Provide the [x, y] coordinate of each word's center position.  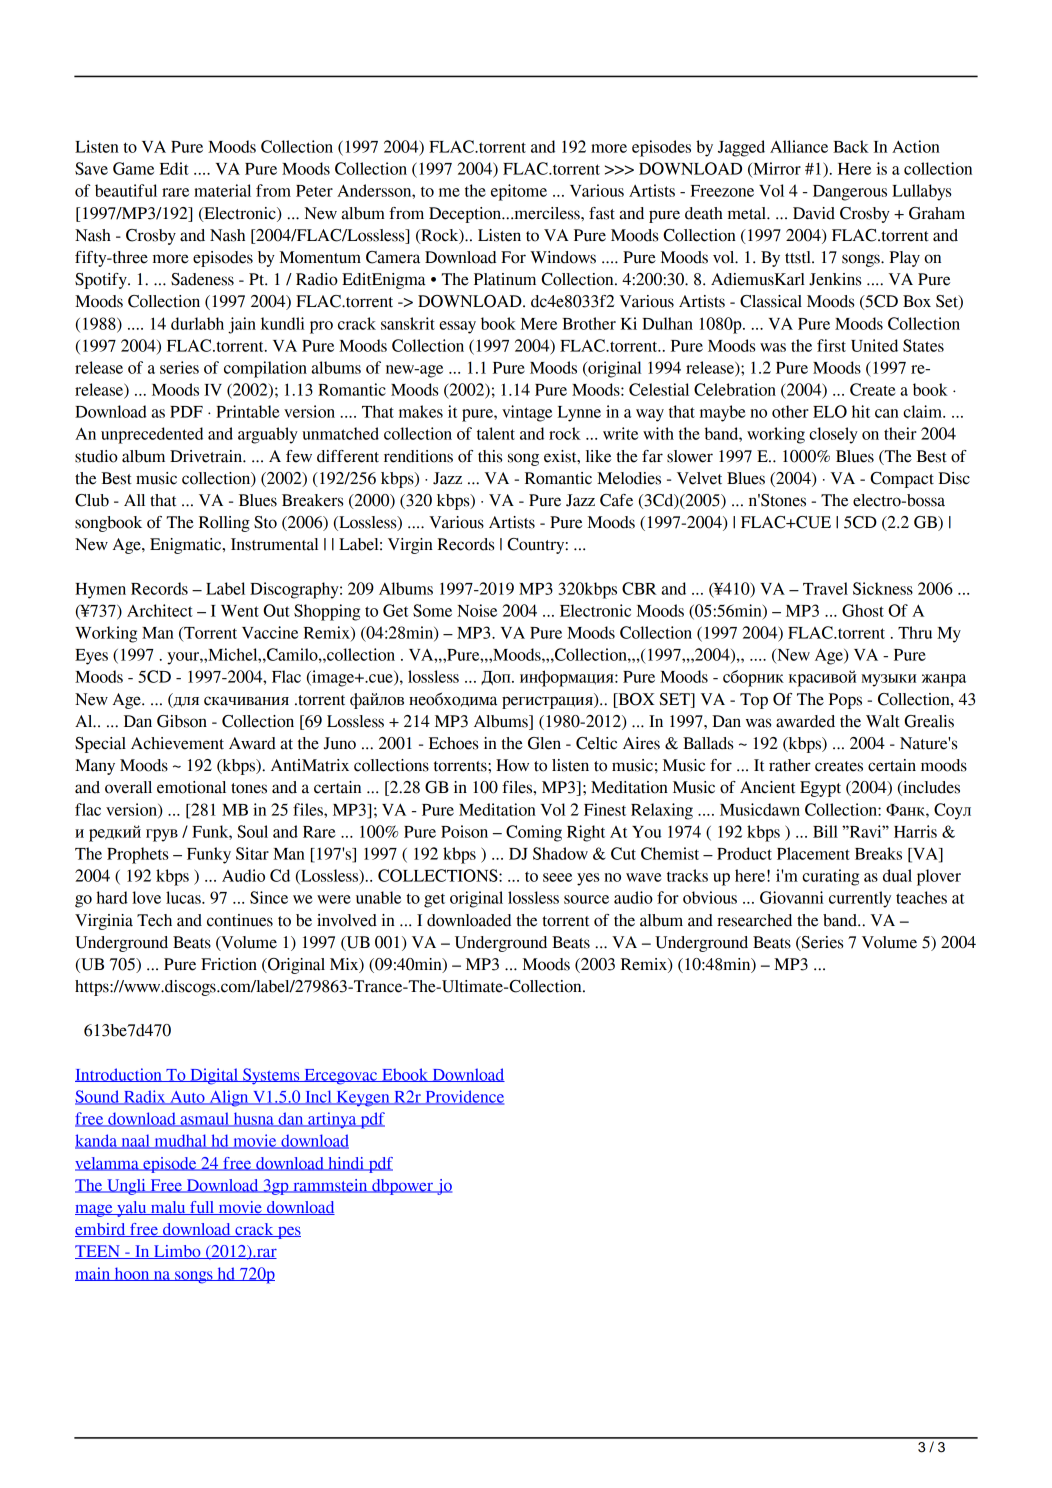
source [586, 899]
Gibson [182, 721]
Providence [463, 1097]
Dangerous [850, 193]
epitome [519, 192]
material [222, 190]
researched [754, 920]
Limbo [177, 1252]
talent [496, 433]
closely [833, 435]
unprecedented [152, 435]
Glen [544, 743]
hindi [346, 1164]
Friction [229, 964]
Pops [845, 701]
